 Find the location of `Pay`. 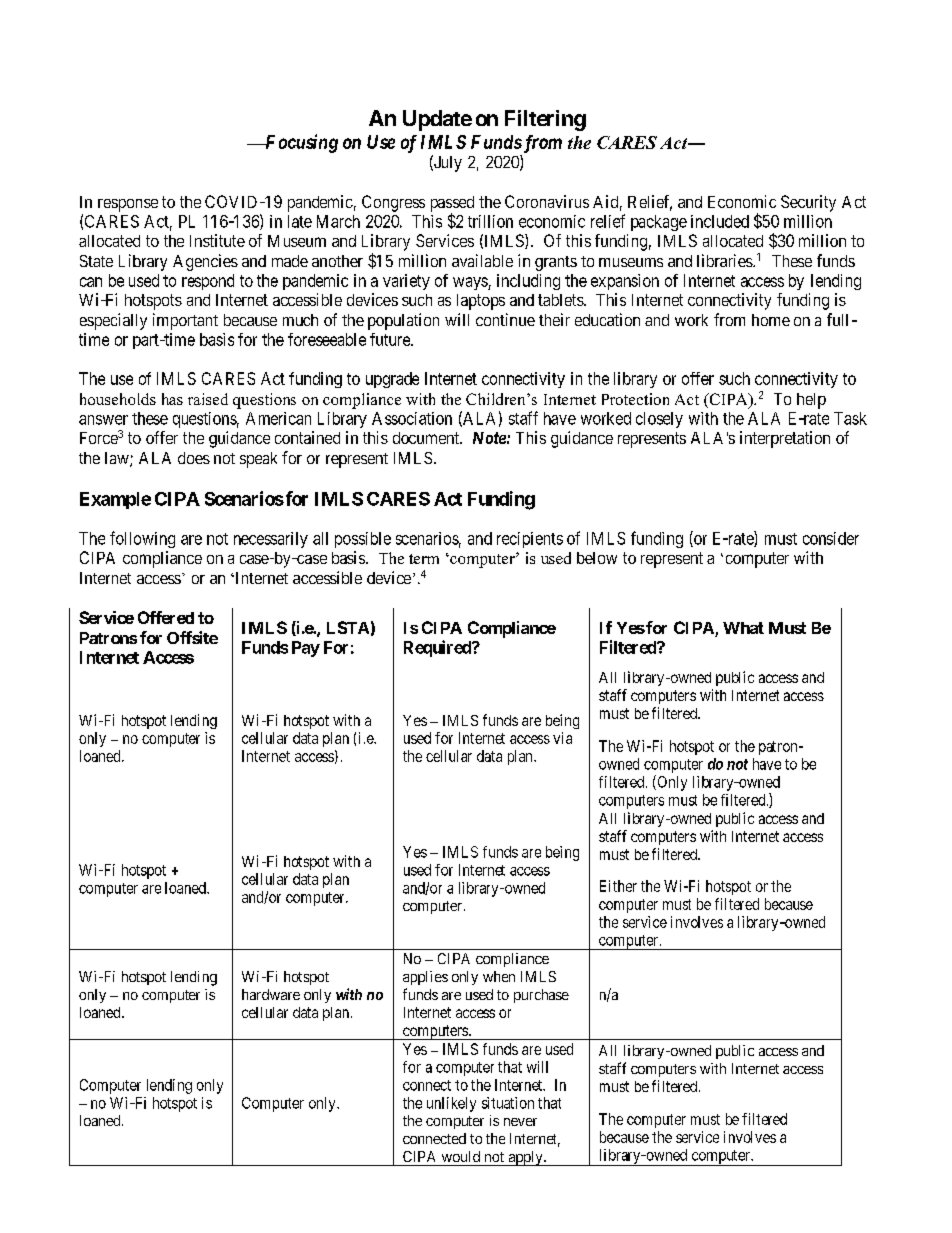

Pay is located at coordinates (306, 649).
